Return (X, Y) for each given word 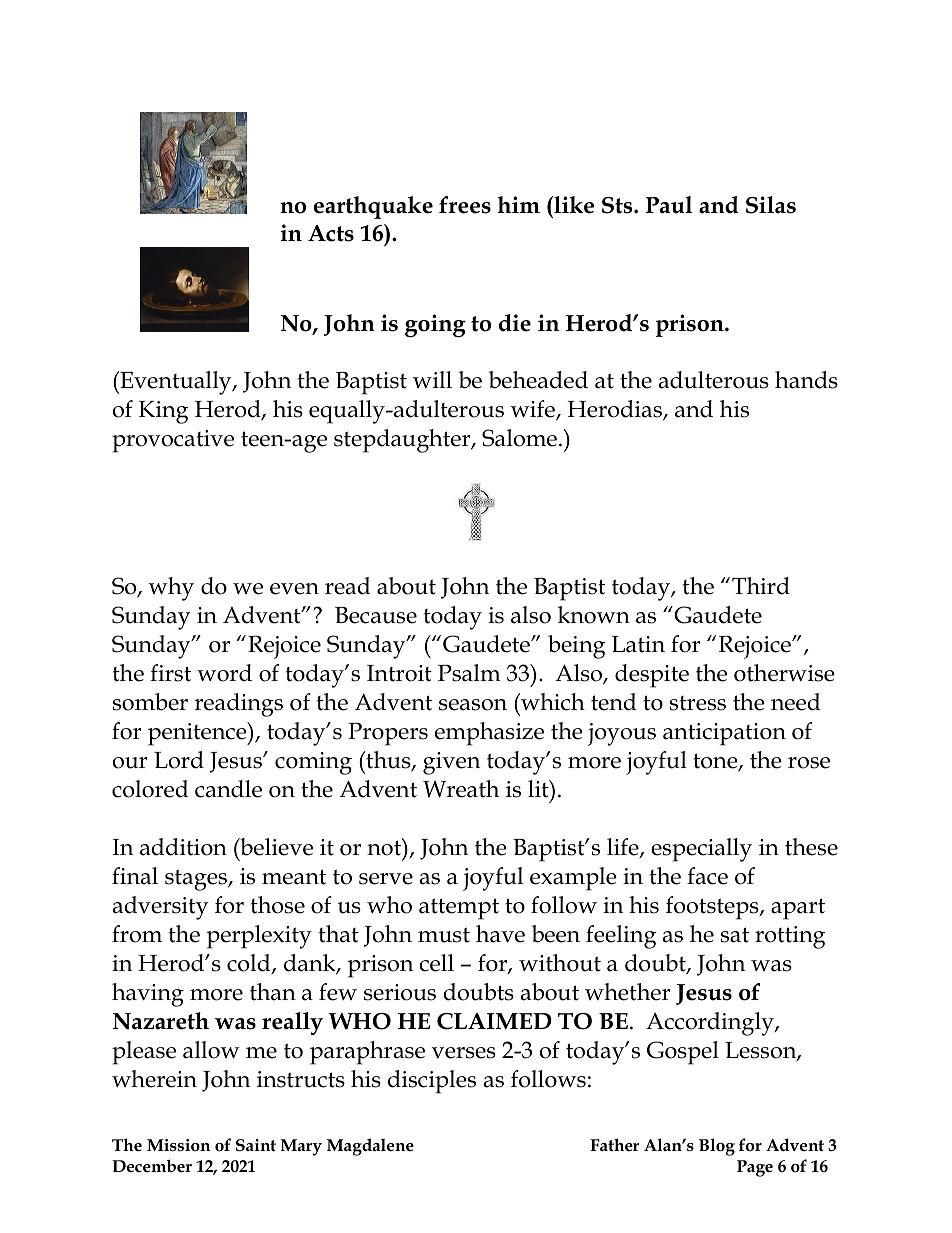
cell (436, 963)
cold (250, 964)
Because (376, 615)
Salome (519, 438)
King (164, 412)
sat (735, 935)
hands (806, 380)
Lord (179, 760)
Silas (771, 205)
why (171, 589)
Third (761, 586)
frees (465, 205)
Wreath (461, 789)
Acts (331, 233)
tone (716, 762)
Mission (178, 1145)
